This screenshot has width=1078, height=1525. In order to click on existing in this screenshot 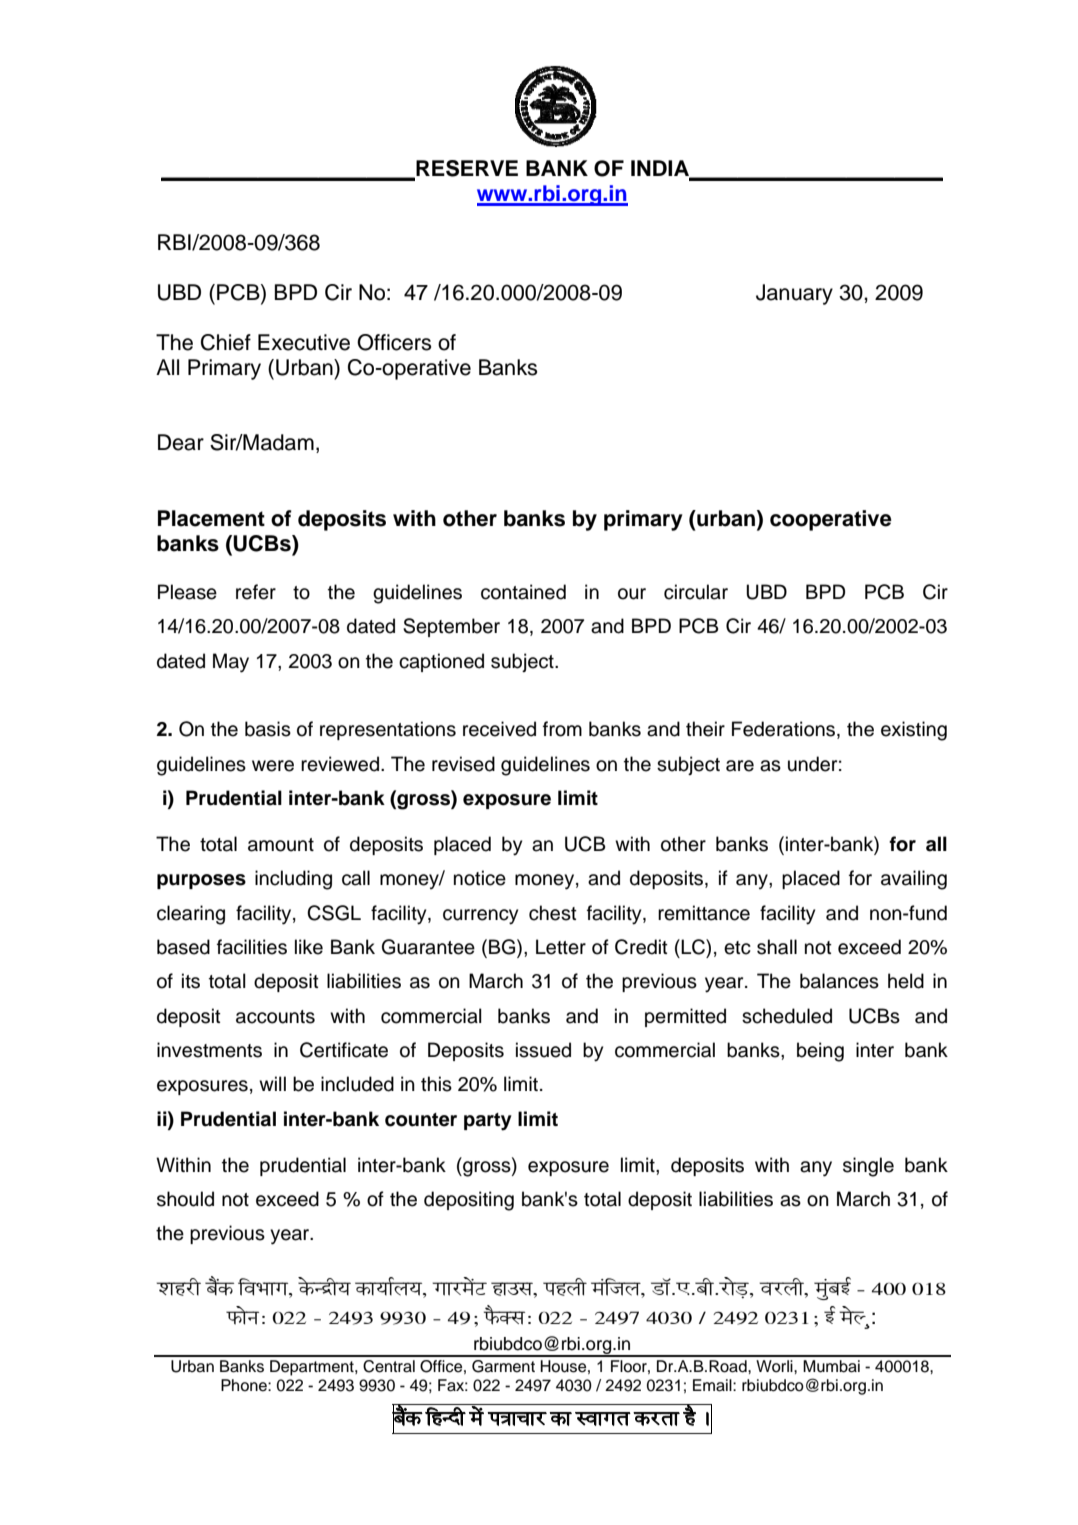, I will do `click(914, 731)`.
